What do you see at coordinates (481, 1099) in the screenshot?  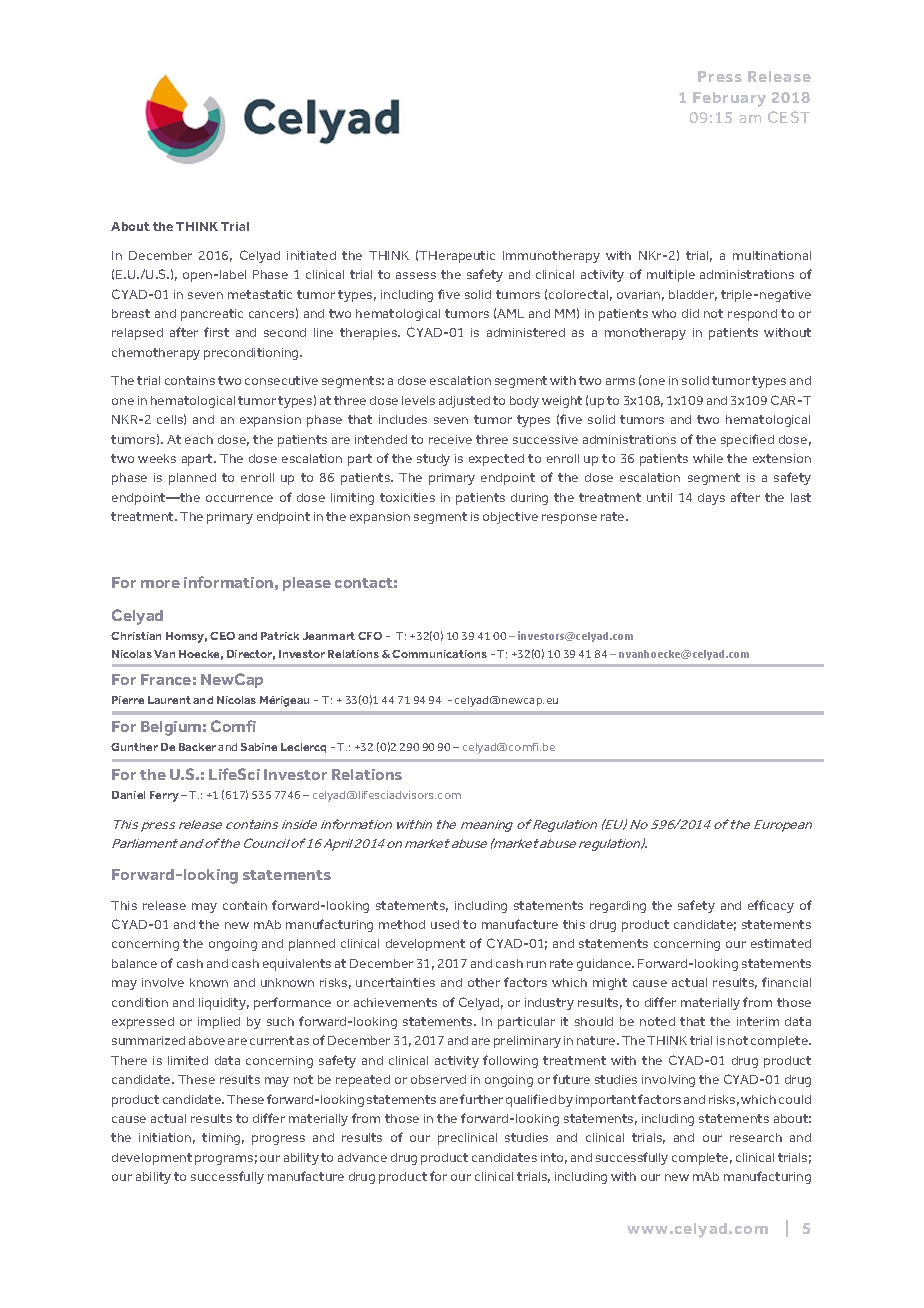 I see `further` at bounding box center [481, 1099].
